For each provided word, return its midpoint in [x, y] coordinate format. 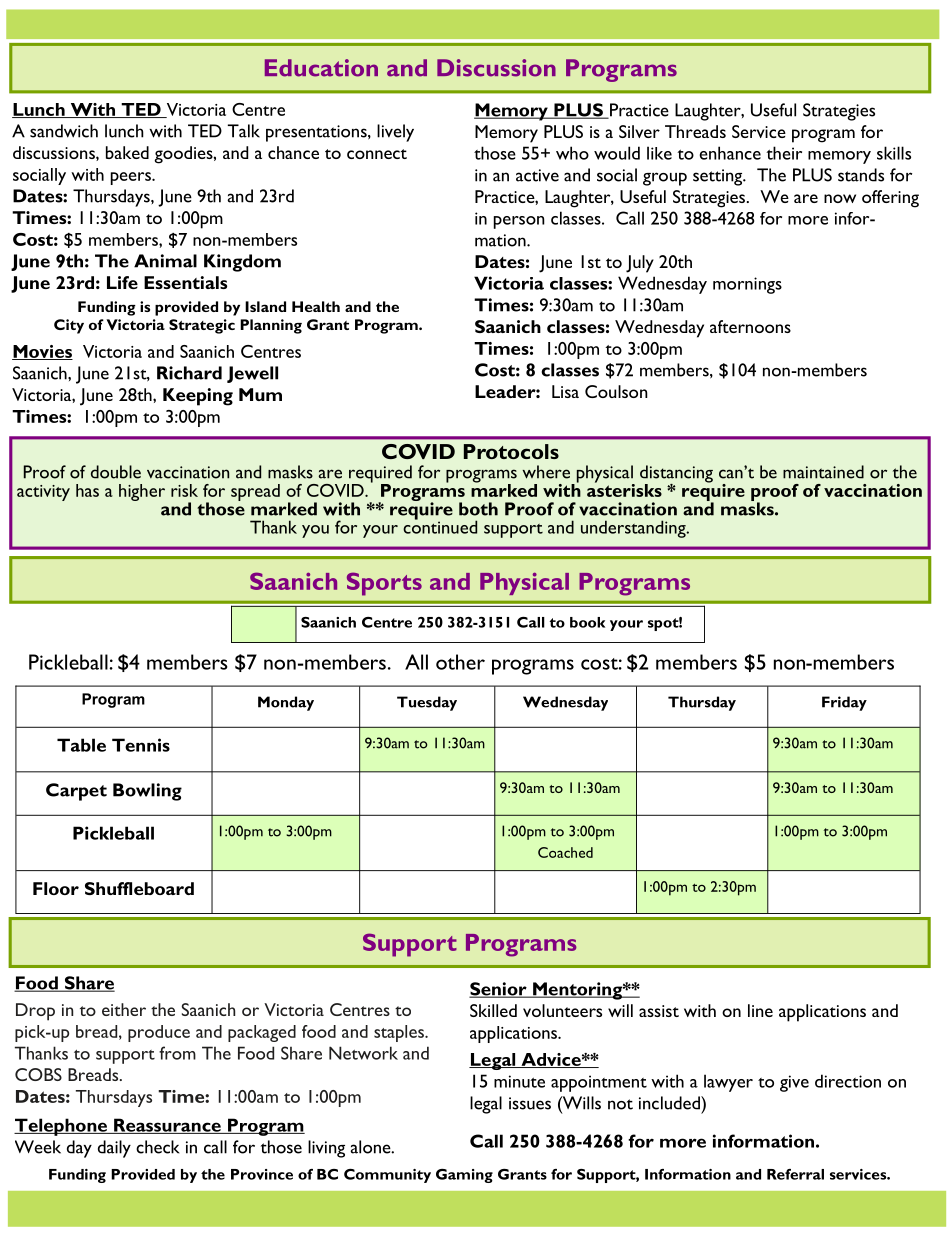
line [760, 1010]
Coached [565, 852]
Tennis [141, 745]
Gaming [464, 1176]
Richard [189, 373]
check [157, 1147]
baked [127, 152]
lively [395, 133]
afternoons [750, 326]
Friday [844, 703]
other [460, 662]
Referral [795, 1174]
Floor [56, 888]
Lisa [565, 391]
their [784, 153]
